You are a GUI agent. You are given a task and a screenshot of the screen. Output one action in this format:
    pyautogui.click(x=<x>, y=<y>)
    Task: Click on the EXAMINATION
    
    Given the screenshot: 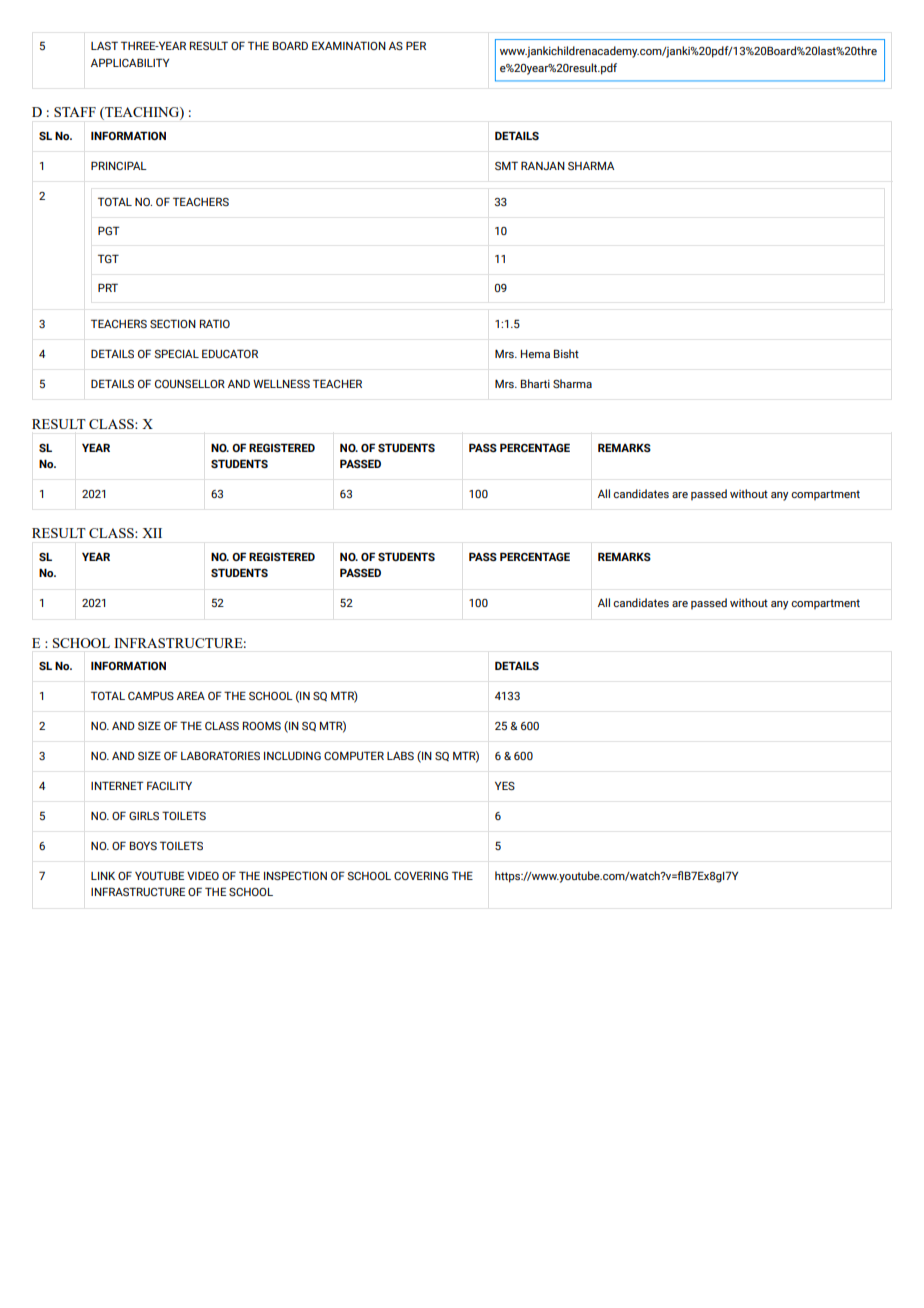 What is the action you would take?
    pyautogui.click(x=349, y=45)
